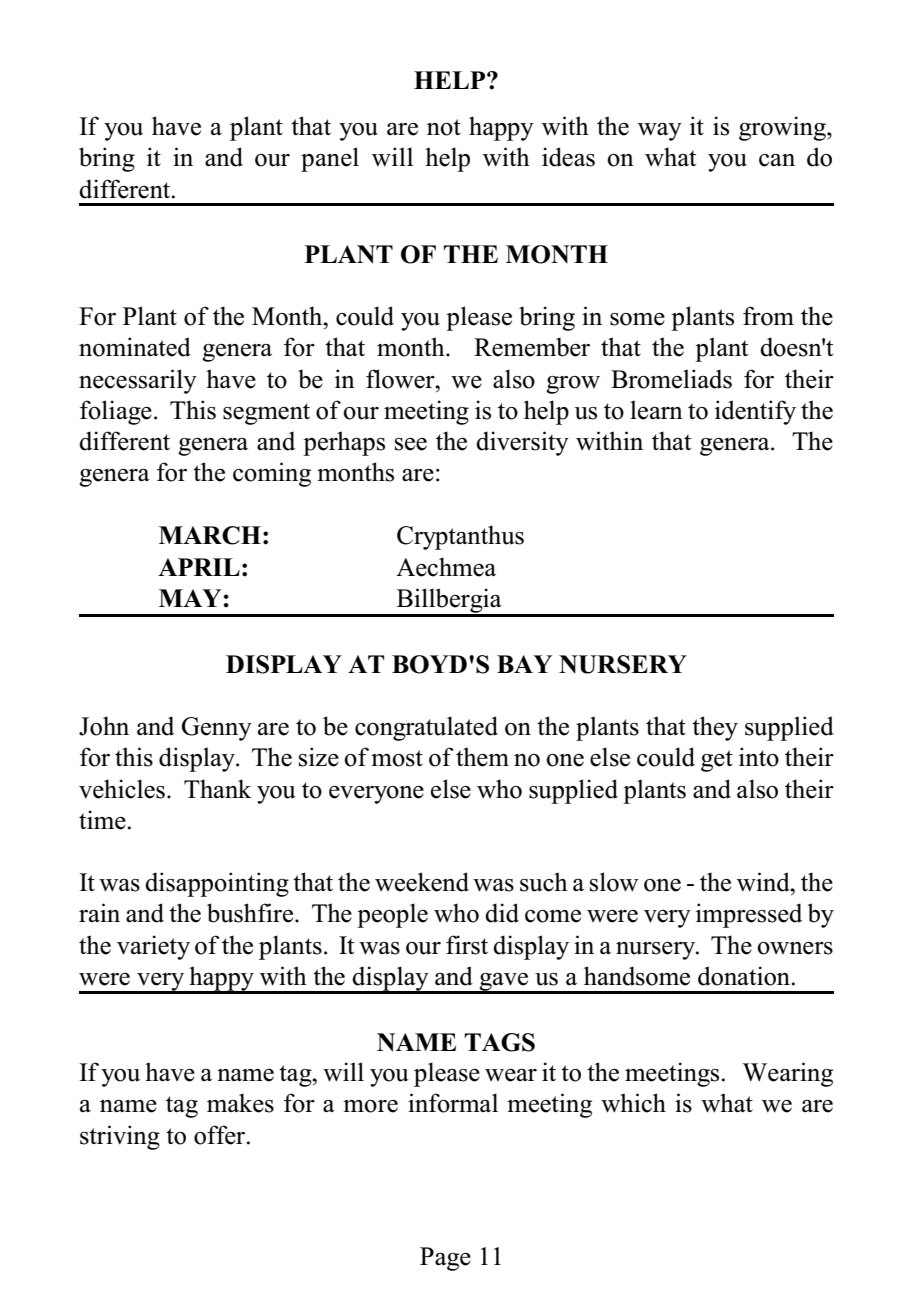  Describe the element at coordinates (445, 1259) in the image. I see `Page` at that location.
